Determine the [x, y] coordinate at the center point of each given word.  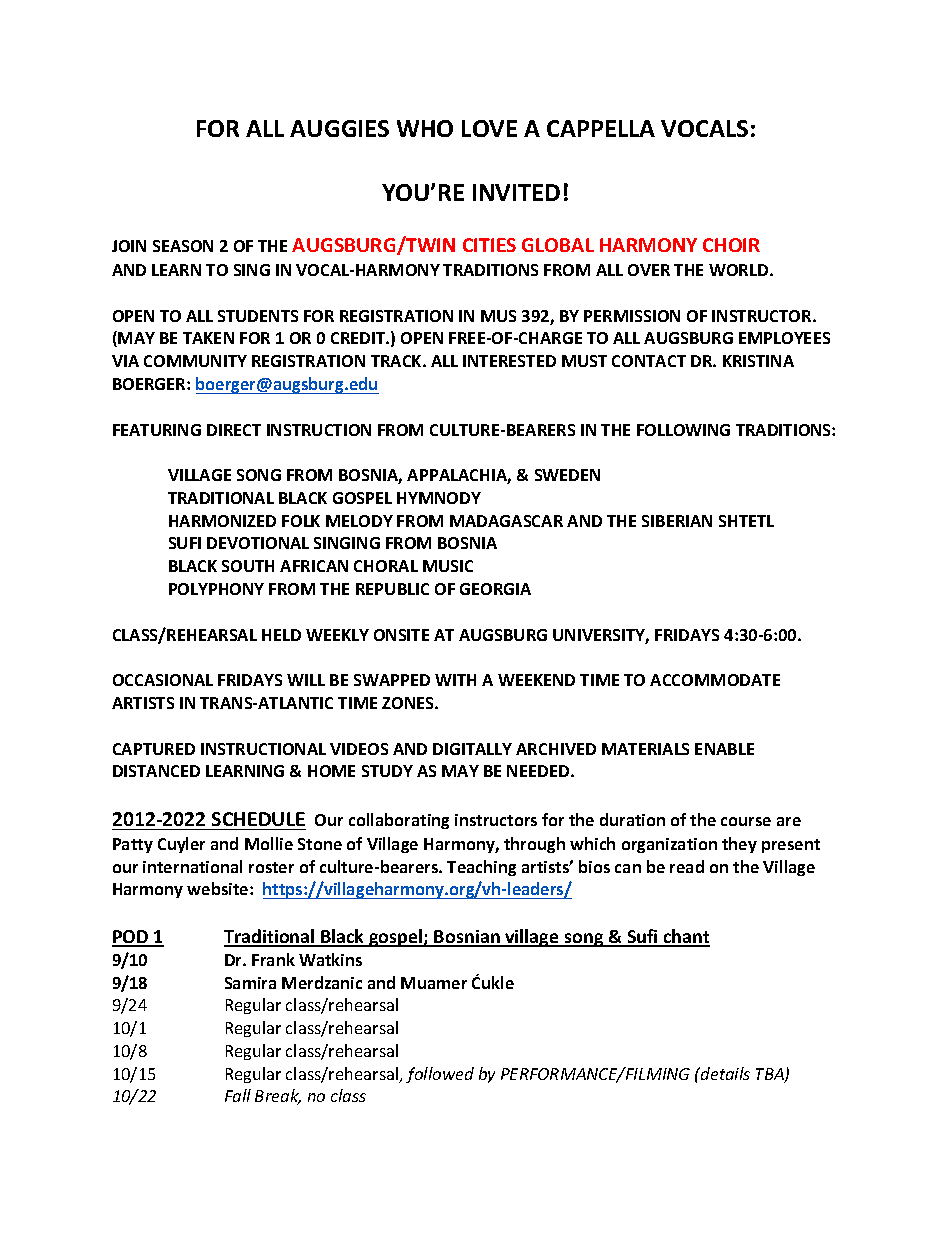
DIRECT [234, 430]
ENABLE [724, 749]
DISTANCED [156, 771]
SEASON [183, 246]
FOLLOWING [683, 430]
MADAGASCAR [506, 521]
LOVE [489, 128]
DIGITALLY [472, 749]
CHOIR [731, 245]
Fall [238, 1095]
